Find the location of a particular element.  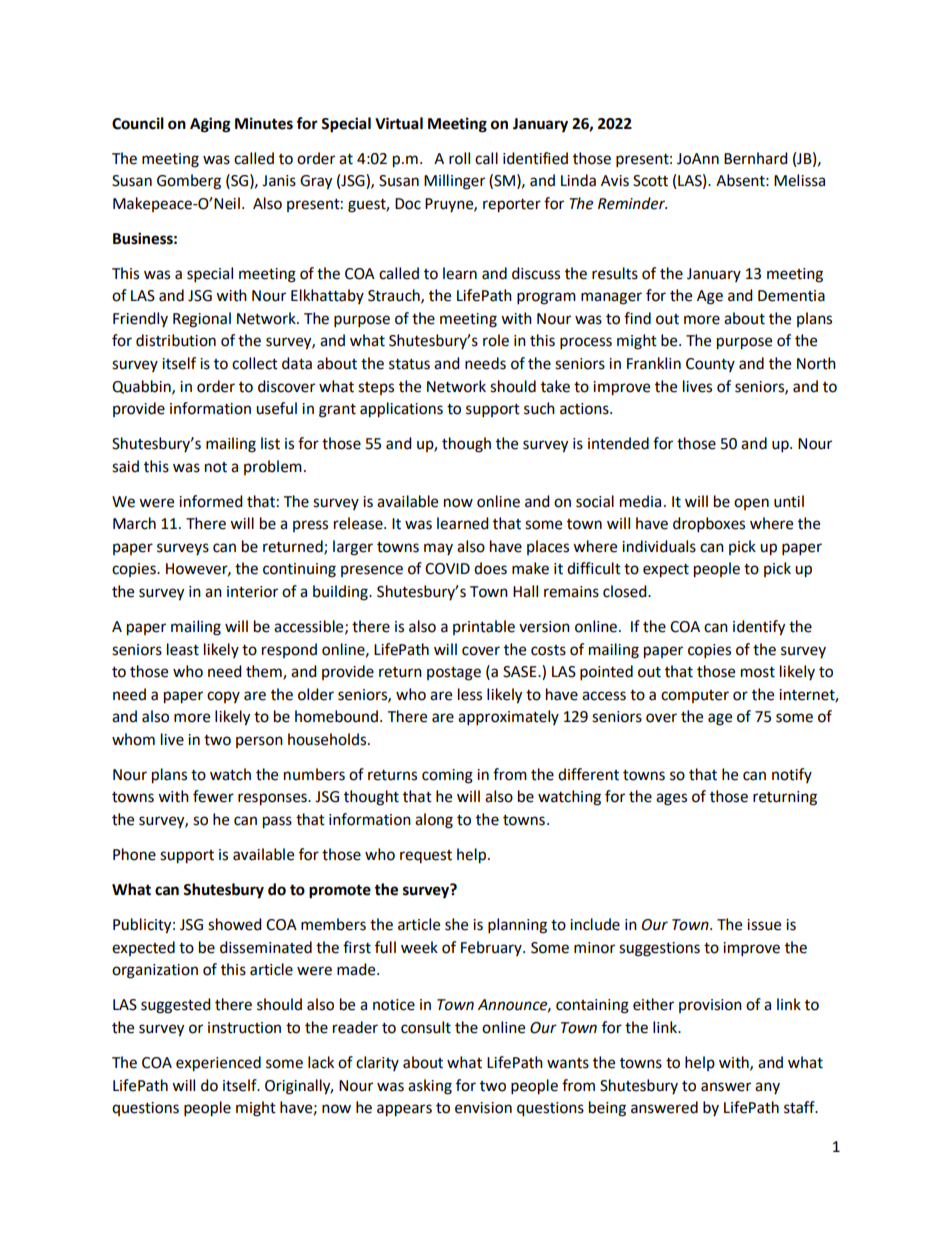

experienced is located at coordinates (218, 1064).
